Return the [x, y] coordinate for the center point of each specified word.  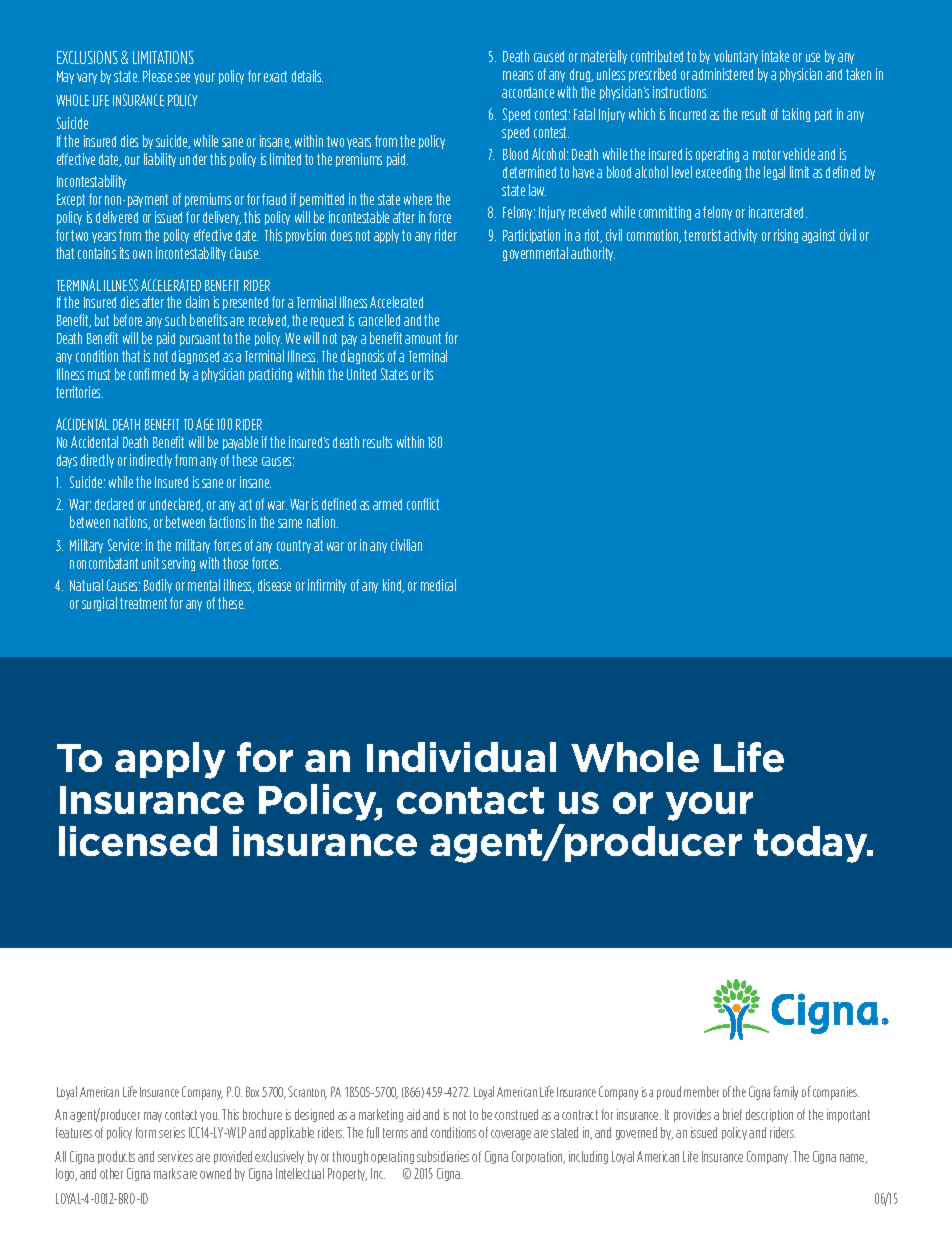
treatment [143, 603]
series [172, 1132]
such [175, 320]
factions [227, 522]
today [812, 844]
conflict [423, 504]
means [518, 75]
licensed [138, 841]
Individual [461, 757]
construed [516, 1114]
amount [423, 338]
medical [438, 585]
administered [722, 74]
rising [786, 236]
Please [157, 76]
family [786, 1093]
